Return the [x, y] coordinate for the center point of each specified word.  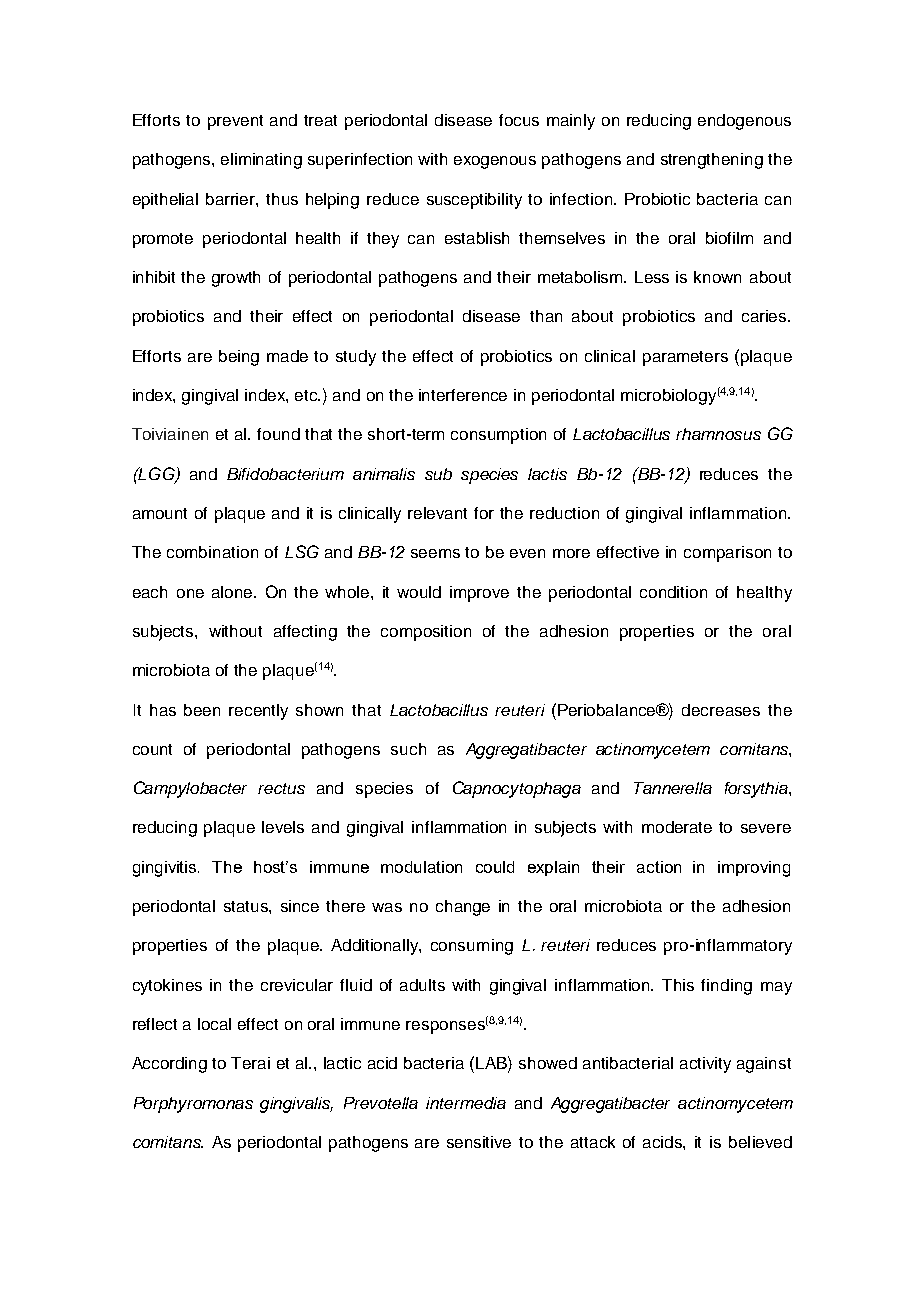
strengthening [712, 161]
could [495, 867]
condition [673, 592]
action [659, 867]
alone [233, 592]
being [239, 358]
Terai [250, 1063]
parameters [685, 358]
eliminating [261, 161]
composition [426, 633]
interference [463, 395]
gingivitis [166, 869]
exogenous [495, 162]
